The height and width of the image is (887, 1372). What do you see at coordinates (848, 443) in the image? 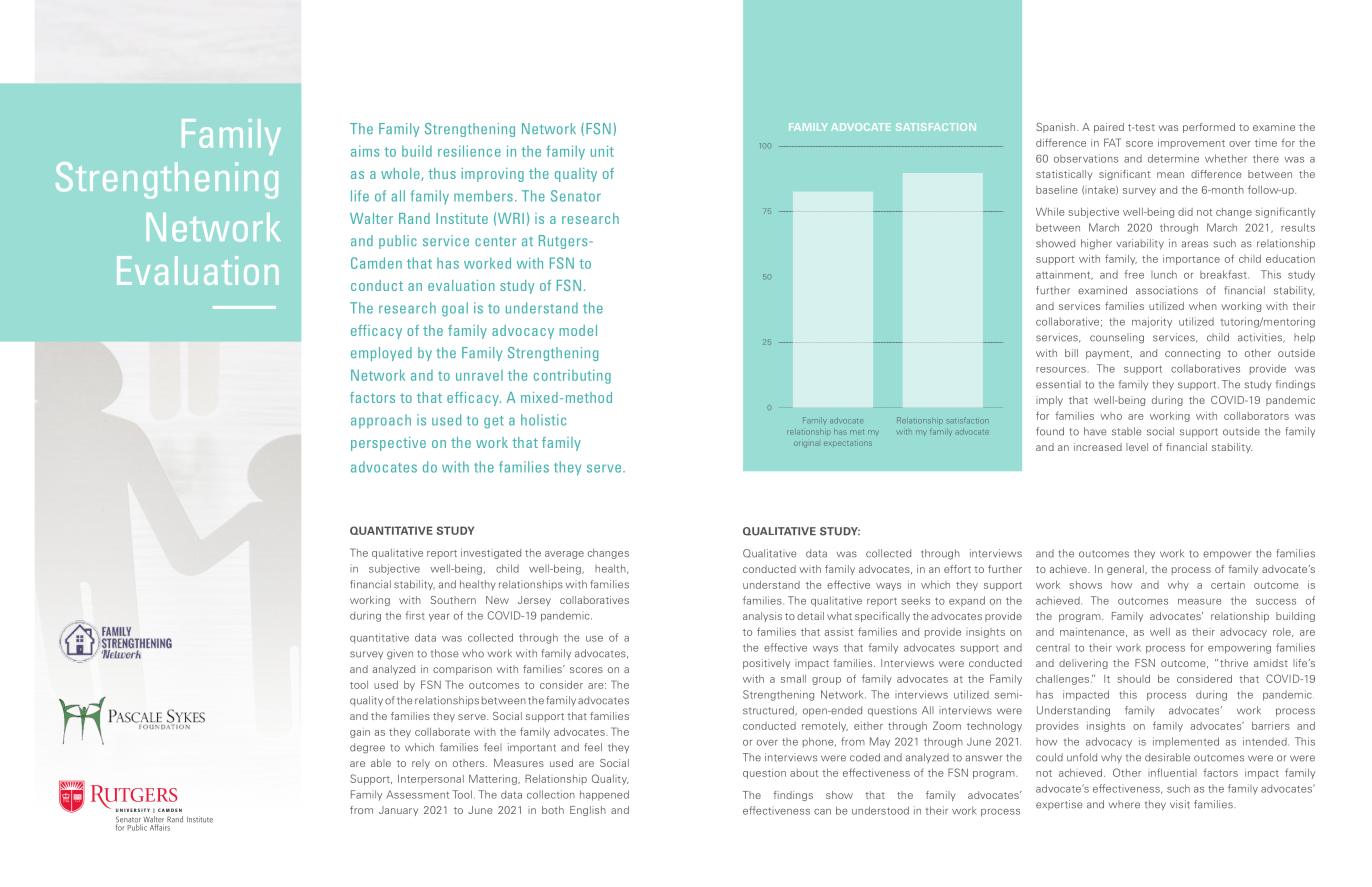
I see `expectations` at bounding box center [848, 443].
